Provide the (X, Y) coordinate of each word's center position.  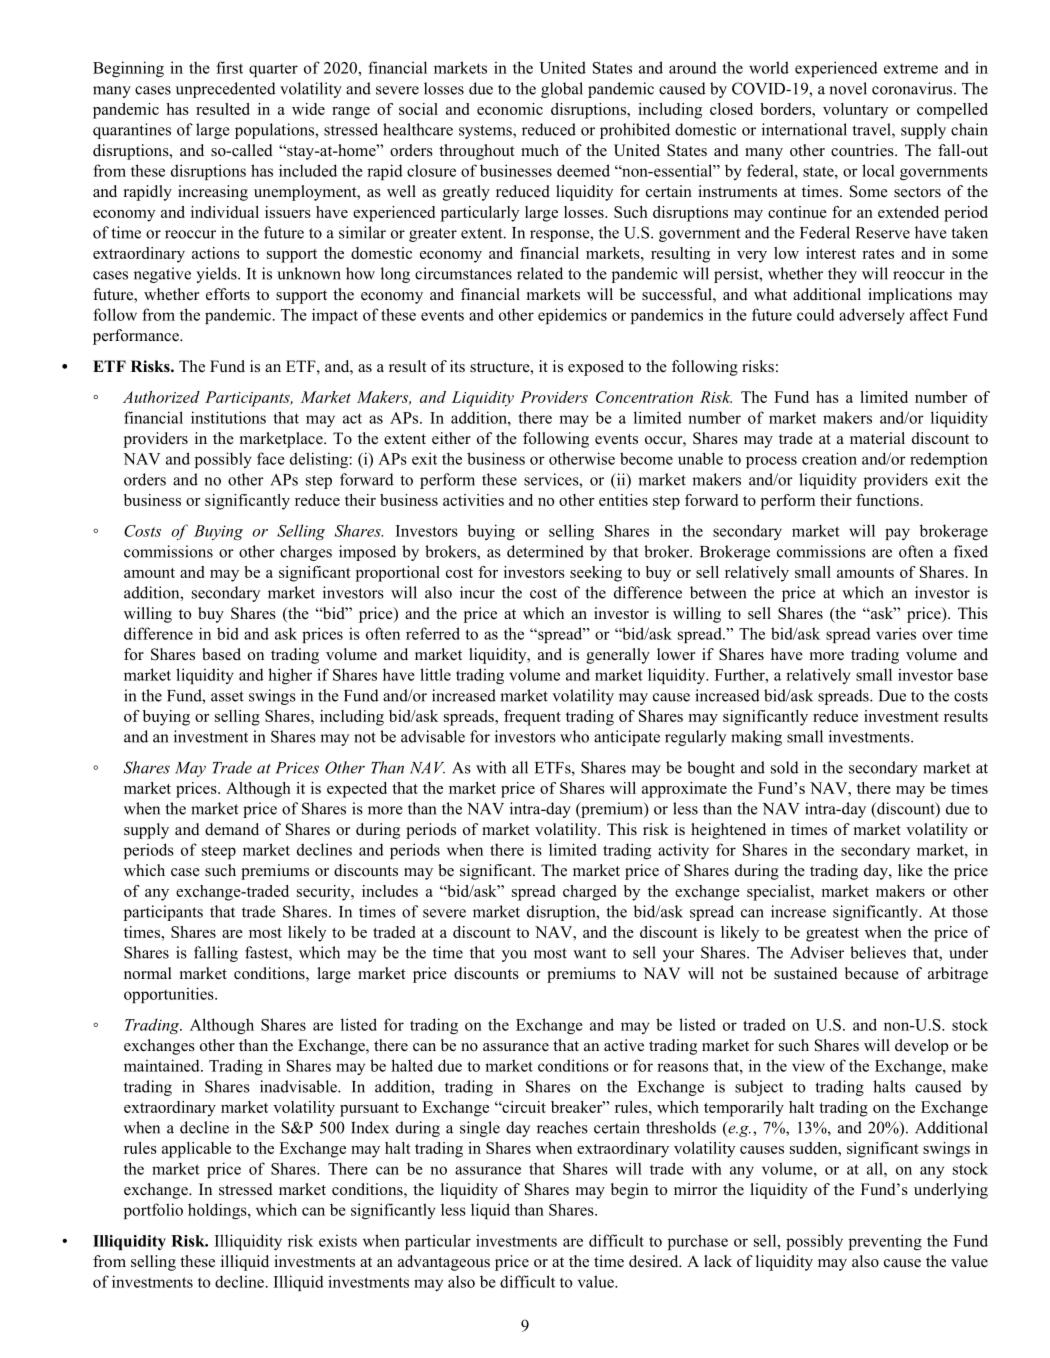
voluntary (855, 111)
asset (227, 696)
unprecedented (226, 90)
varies (896, 633)
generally (618, 656)
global (562, 90)
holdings (218, 1211)
